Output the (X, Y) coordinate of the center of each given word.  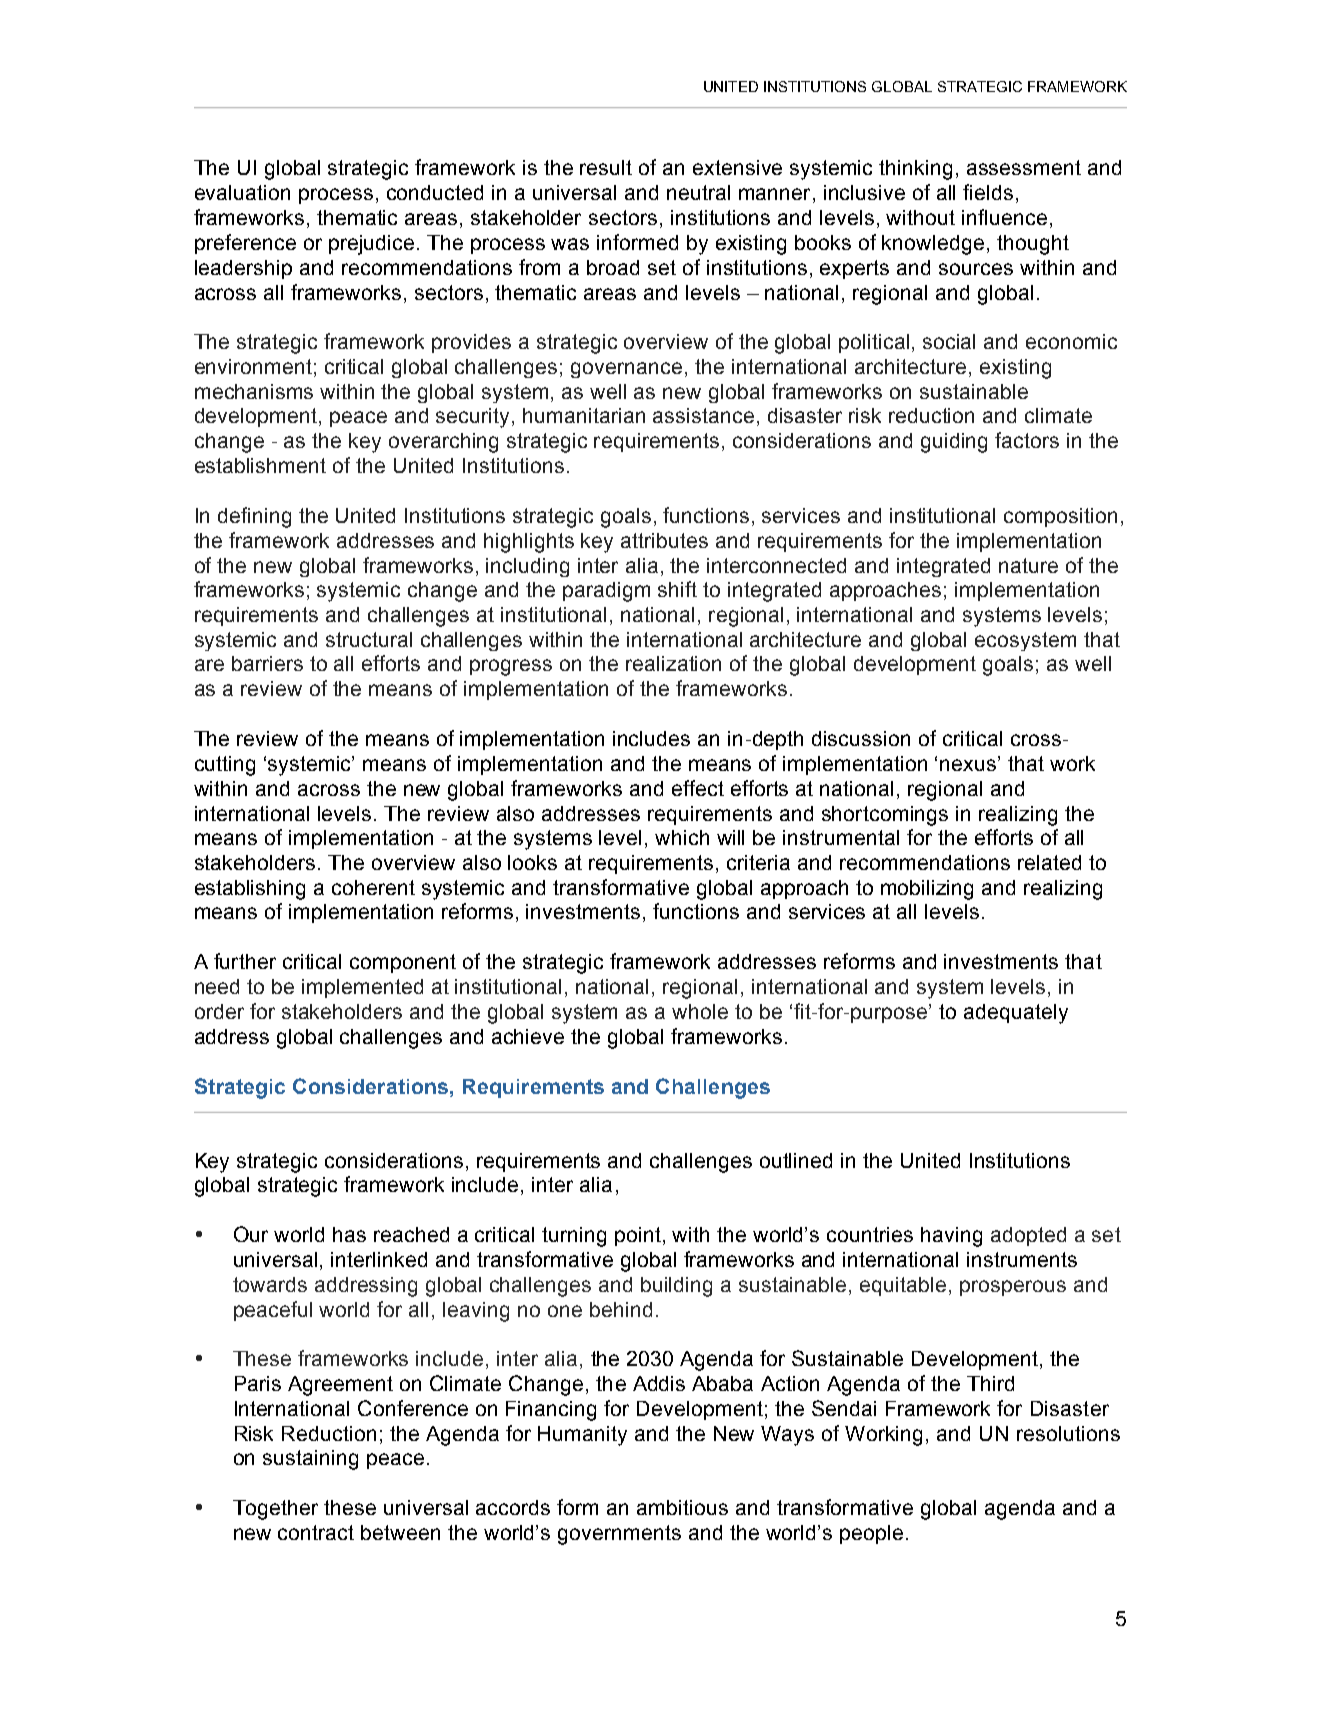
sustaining (310, 1460)
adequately (1016, 1014)
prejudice (371, 245)
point (639, 1236)
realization (673, 663)
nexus (969, 764)
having (951, 1237)
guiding (954, 443)
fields (988, 192)
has (349, 1234)
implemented (362, 988)
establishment (260, 465)
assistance (703, 415)
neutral (698, 192)
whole (700, 1011)
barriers (267, 663)
